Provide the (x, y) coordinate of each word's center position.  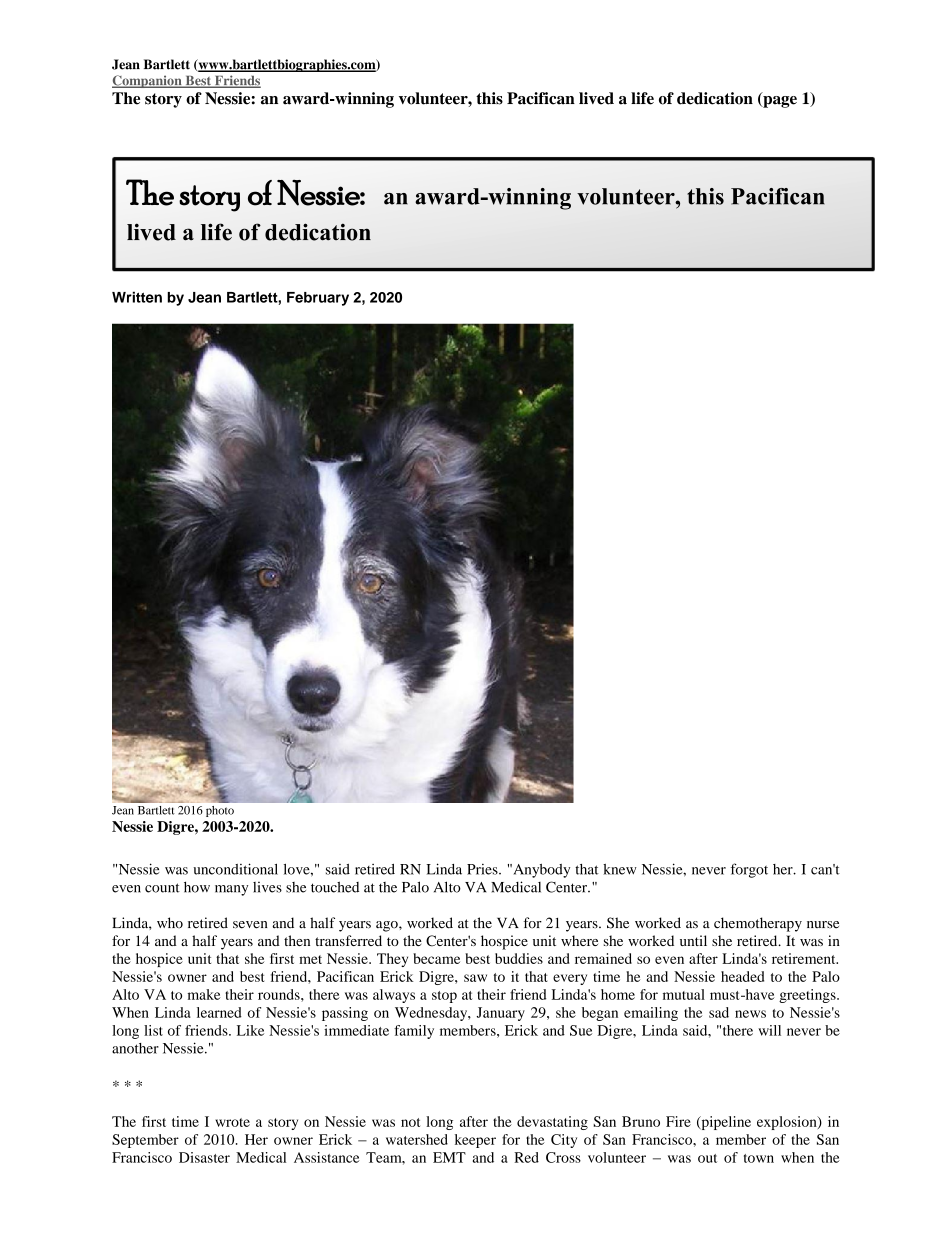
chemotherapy (758, 924)
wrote (232, 1122)
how (197, 887)
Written (137, 297)
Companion (148, 81)
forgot (749, 870)
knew (620, 869)
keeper (475, 1141)
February (318, 299)
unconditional (235, 869)
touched (335, 887)
